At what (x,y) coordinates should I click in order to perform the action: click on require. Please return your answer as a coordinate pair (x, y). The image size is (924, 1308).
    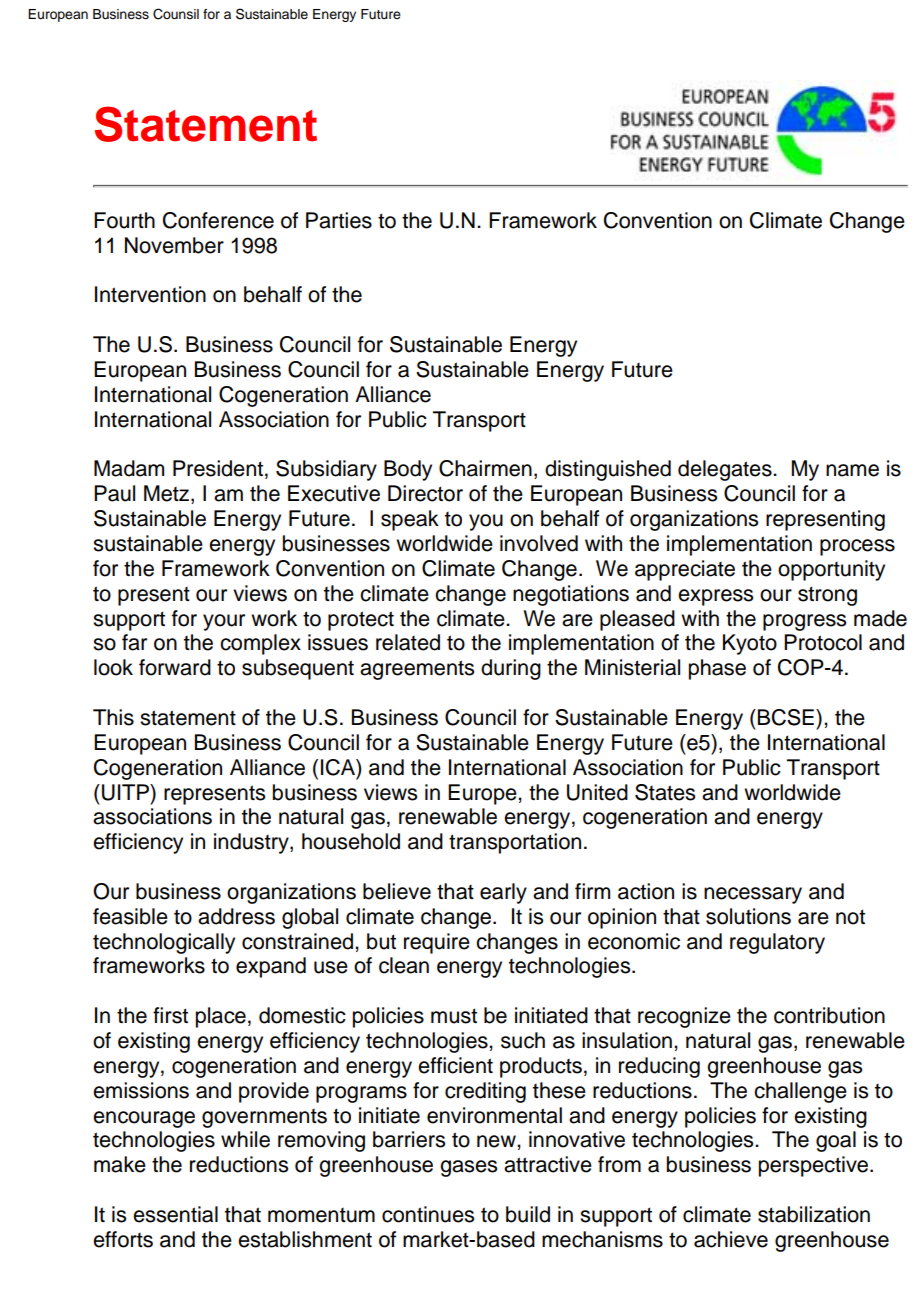
    Looking at the image, I should click on (437, 943).
